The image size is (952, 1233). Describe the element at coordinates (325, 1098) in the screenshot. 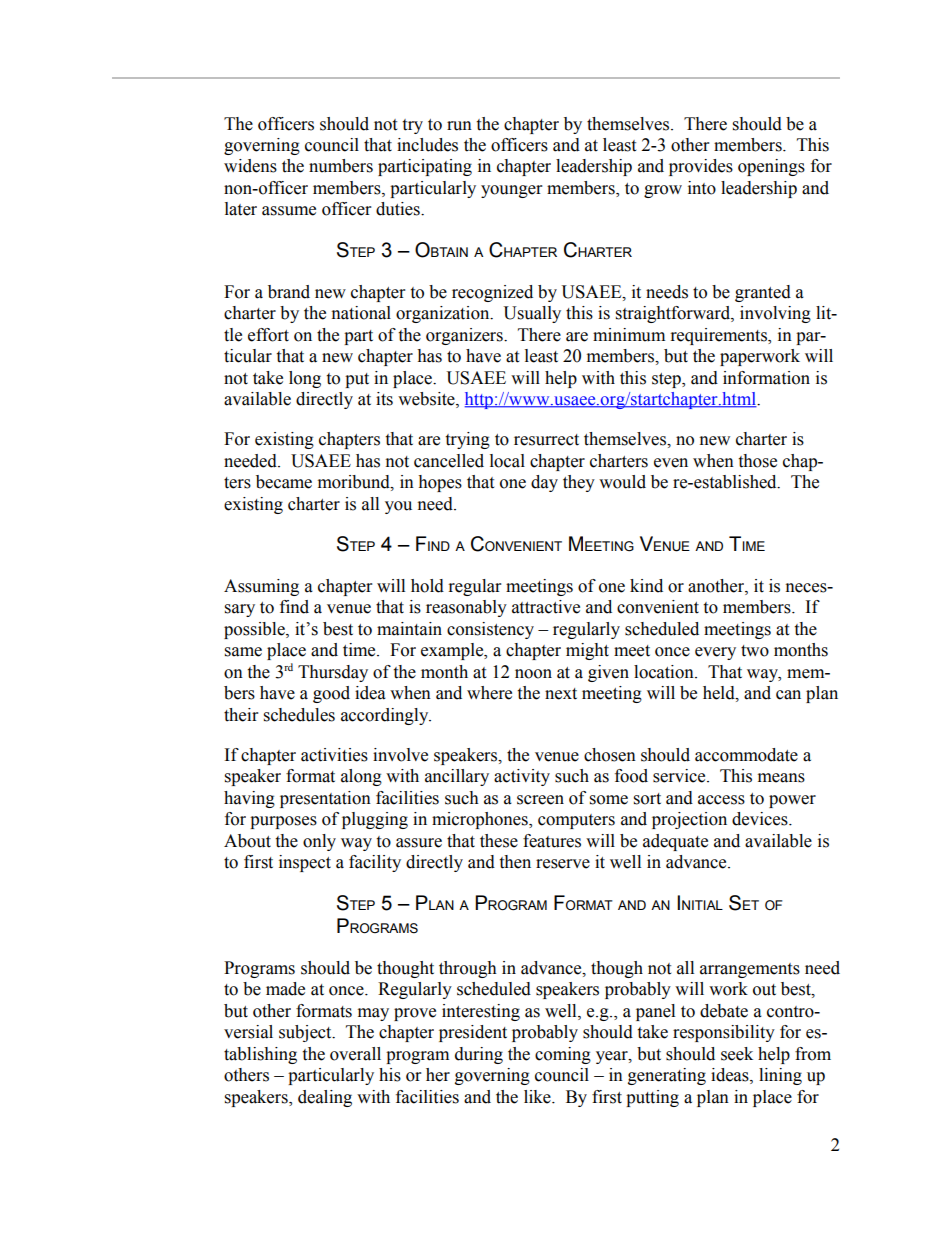

I see `dealing` at that location.
